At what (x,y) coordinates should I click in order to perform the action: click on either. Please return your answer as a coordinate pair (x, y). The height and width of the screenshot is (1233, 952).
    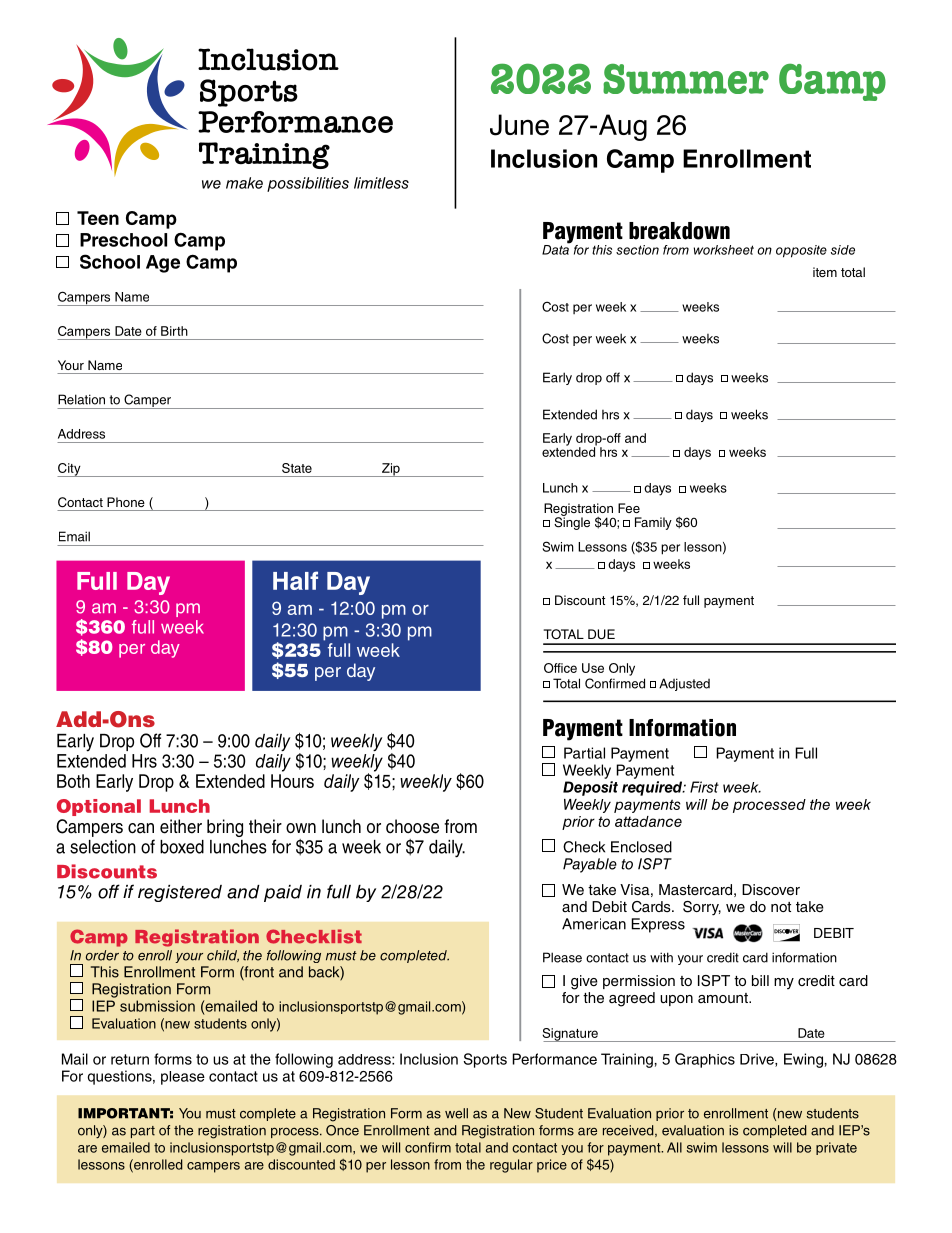
    Looking at the image, I should click on (181, 826).
